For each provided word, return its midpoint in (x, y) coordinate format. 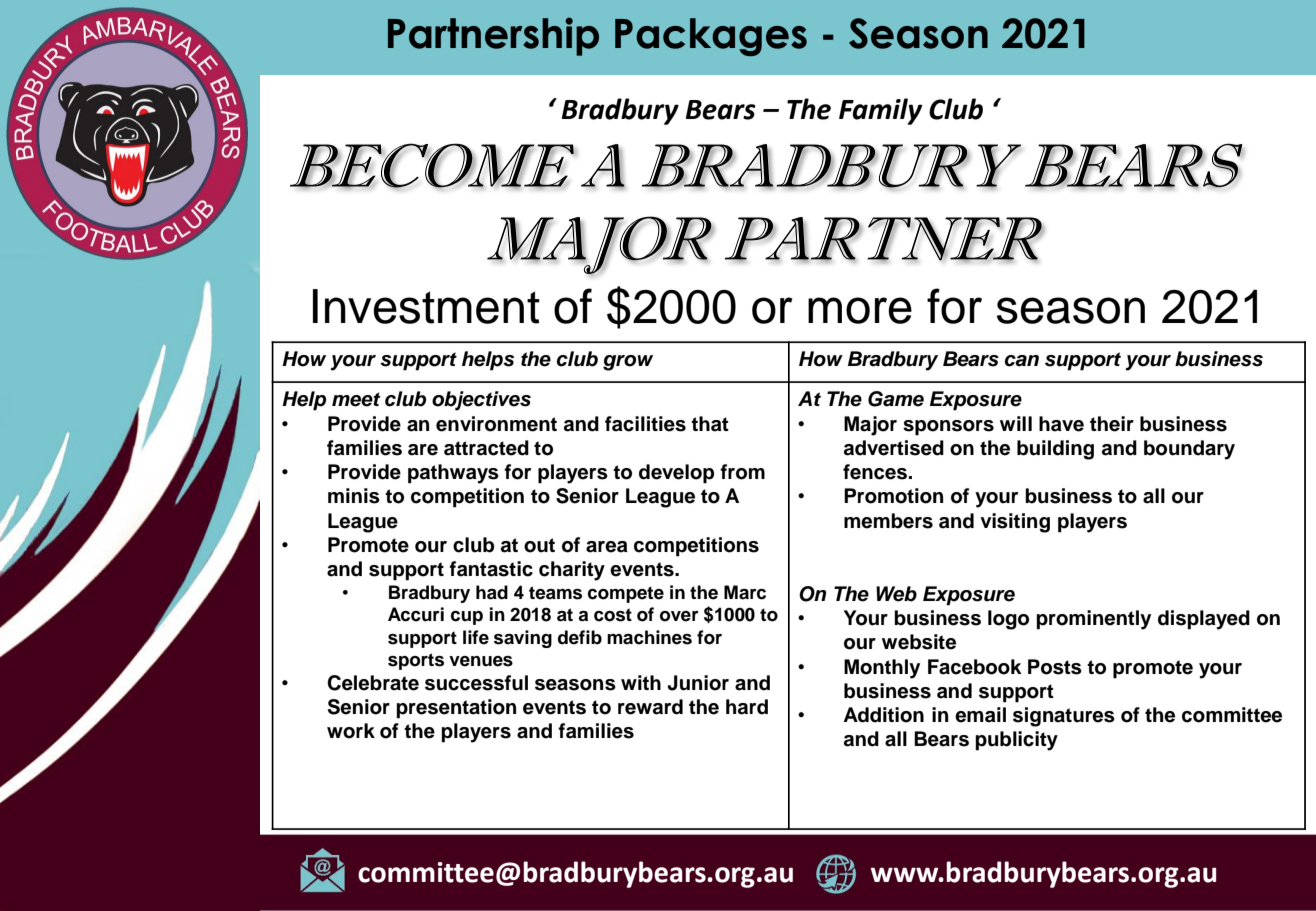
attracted (486, 448)
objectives (481, 401)
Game (896, 399)
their (1112, 424)
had (492, 592)
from (742, 472)
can (1022, 361)
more (860, 310)
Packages (711, 37)
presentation (456, 709)
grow (628, 363)
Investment (426, 306)
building (1055, 450)
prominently (1093, 620)
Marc (745, 592)
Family (881, 111)
